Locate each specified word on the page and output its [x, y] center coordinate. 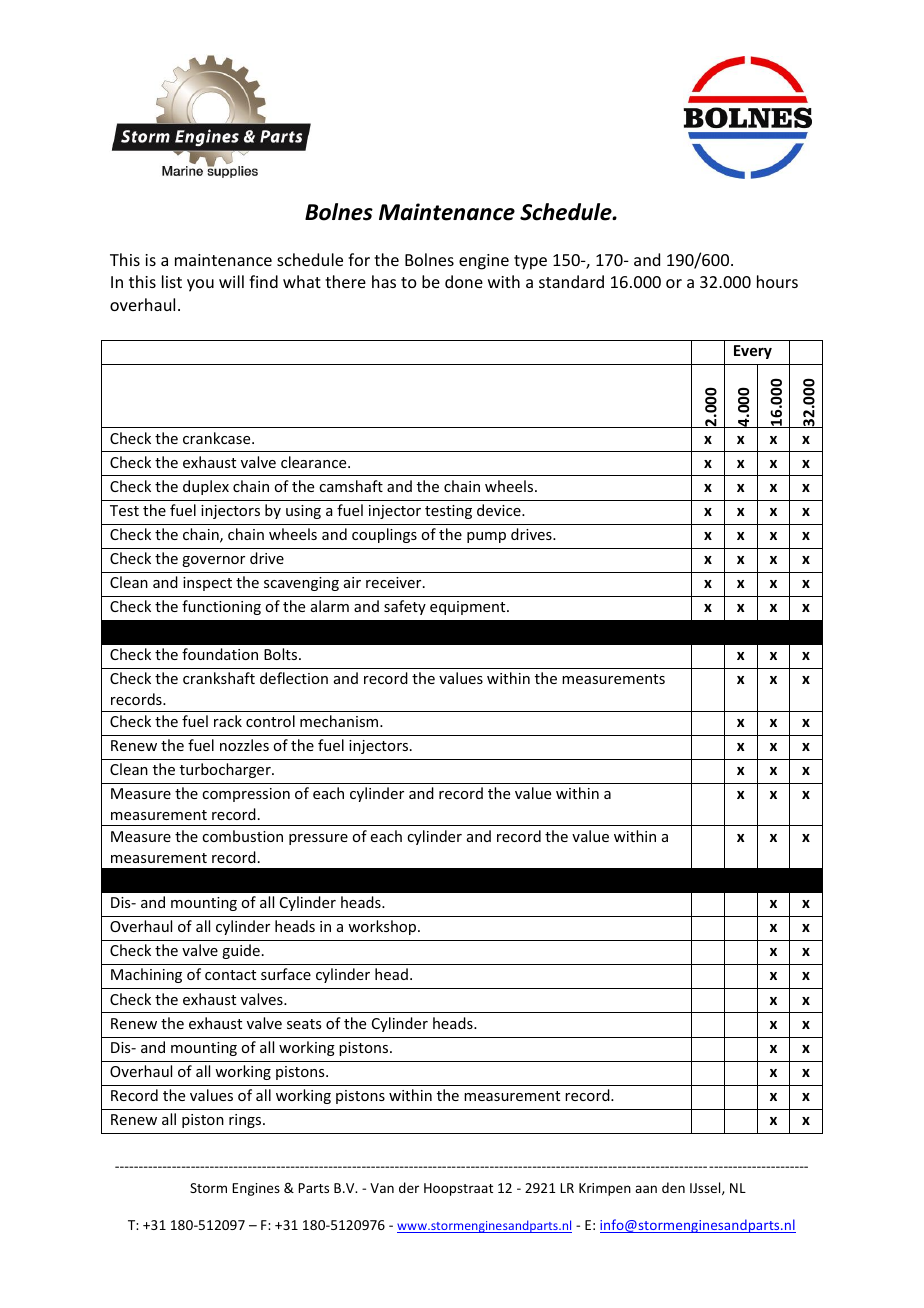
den [673, 1187]
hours [777, 281]
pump [486, 537]
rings [246, 1121]
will [231, 281]
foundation [220, 654]
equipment [469, 608]
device [500, 510]
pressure [318, 839]
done [464, 281]
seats [304, 1024]
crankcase [218, 438]
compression [246, 795]
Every [753, 352]
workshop [383, 927]
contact [230, 975]
